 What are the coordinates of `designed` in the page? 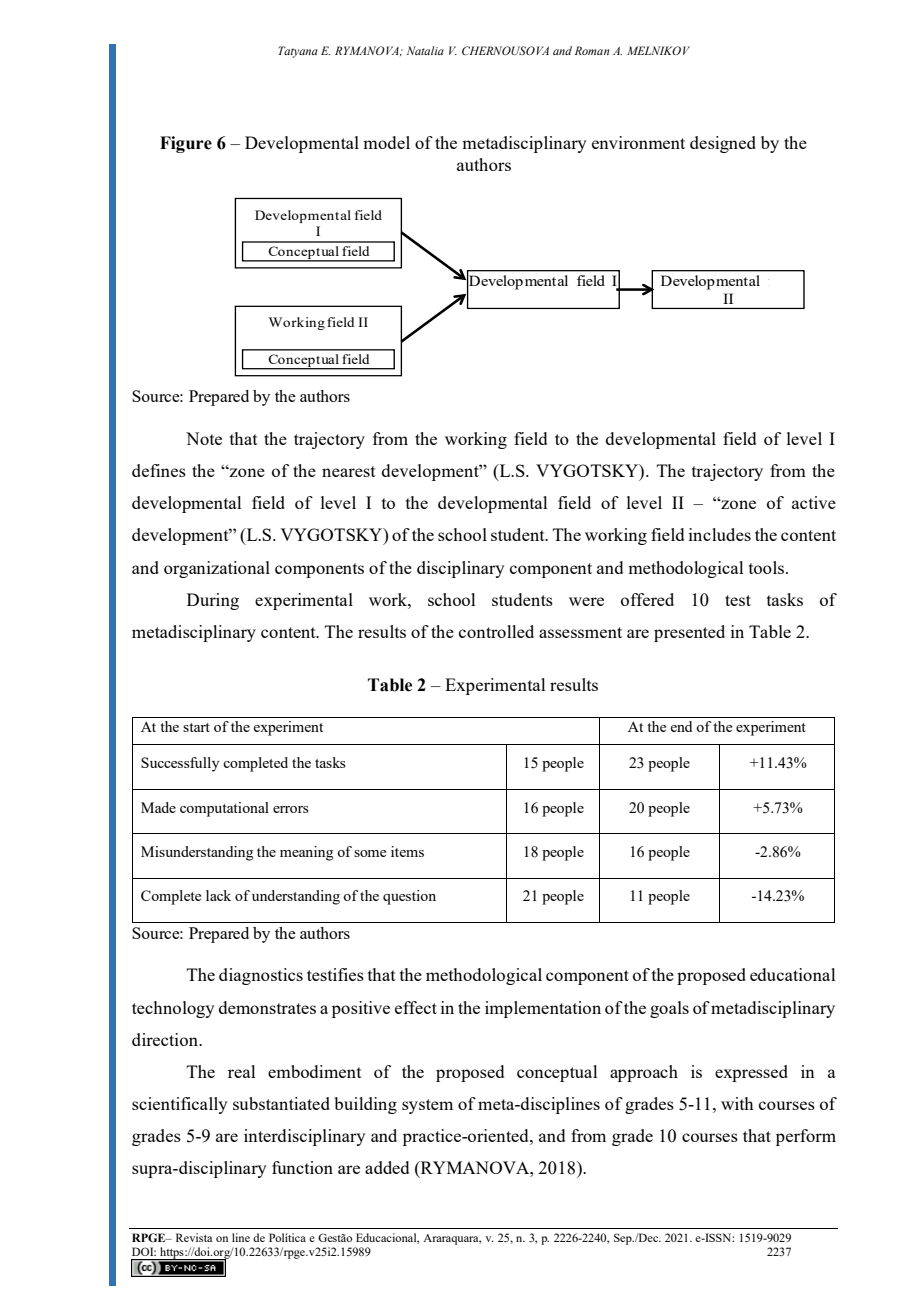 It's located at (723, 144).
